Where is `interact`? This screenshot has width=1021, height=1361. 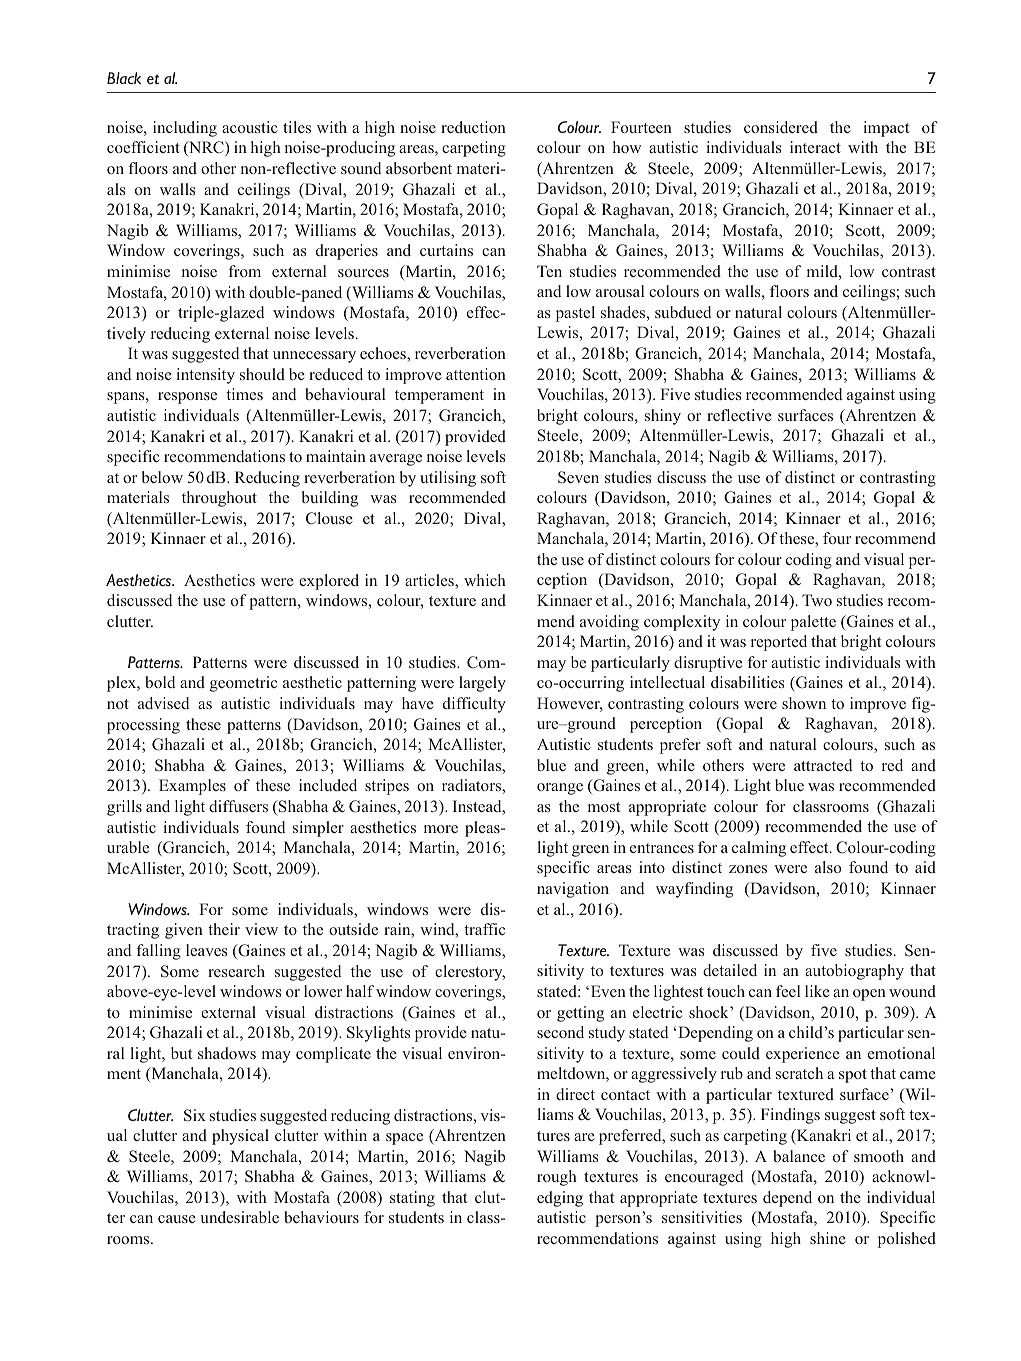
interact is located at coordinates (815, 147).
